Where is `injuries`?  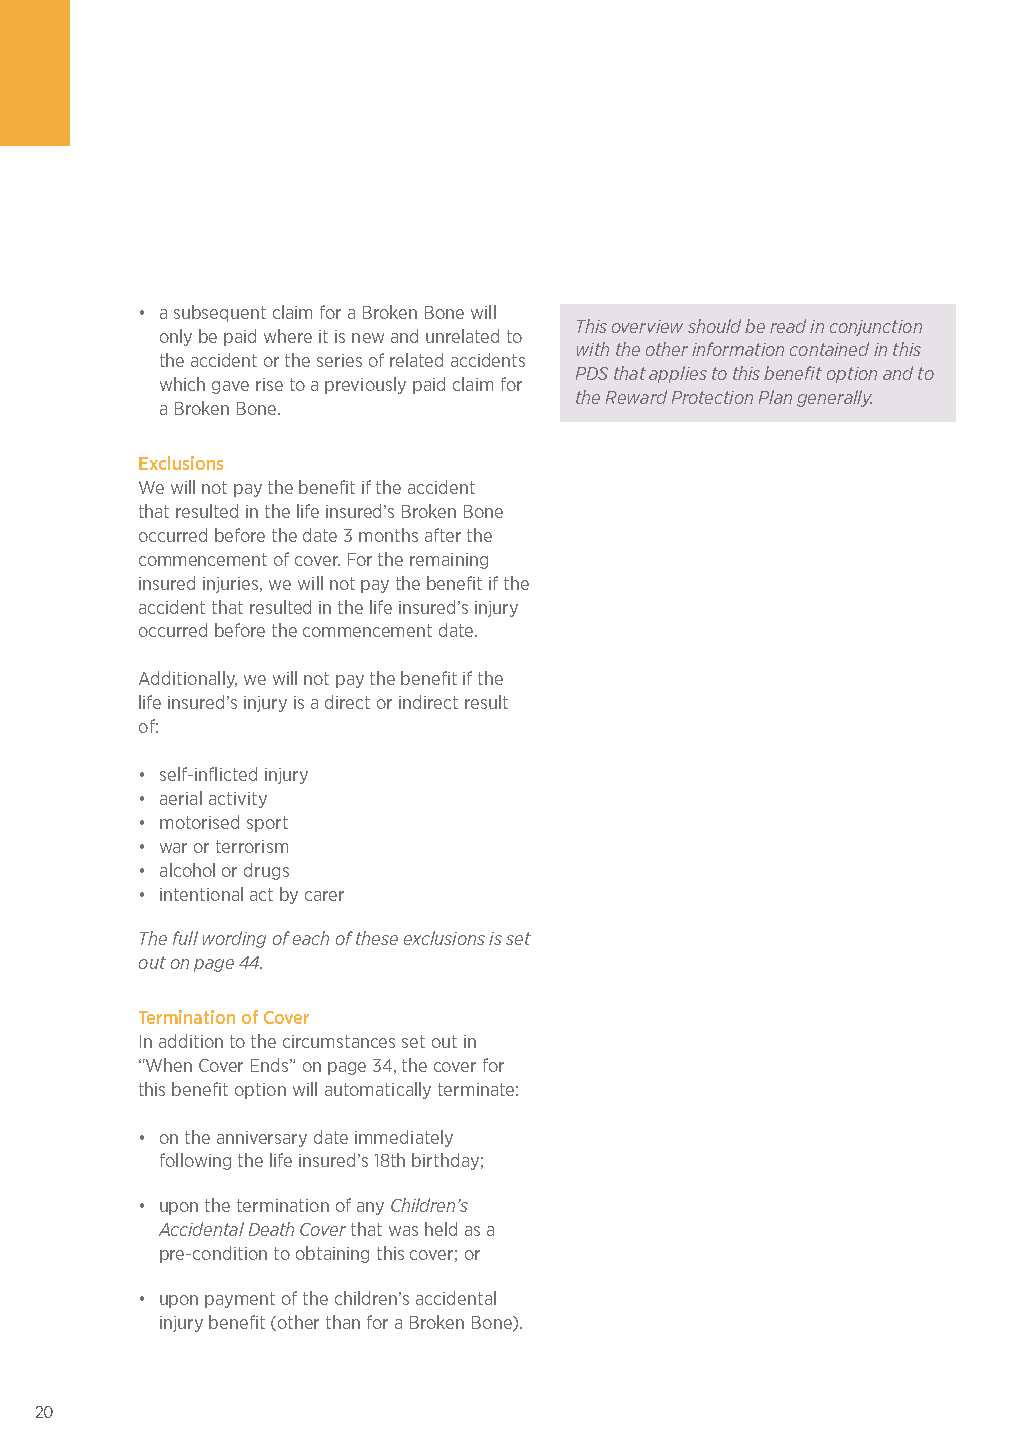
injuries is located at coordinates (232, 585).
